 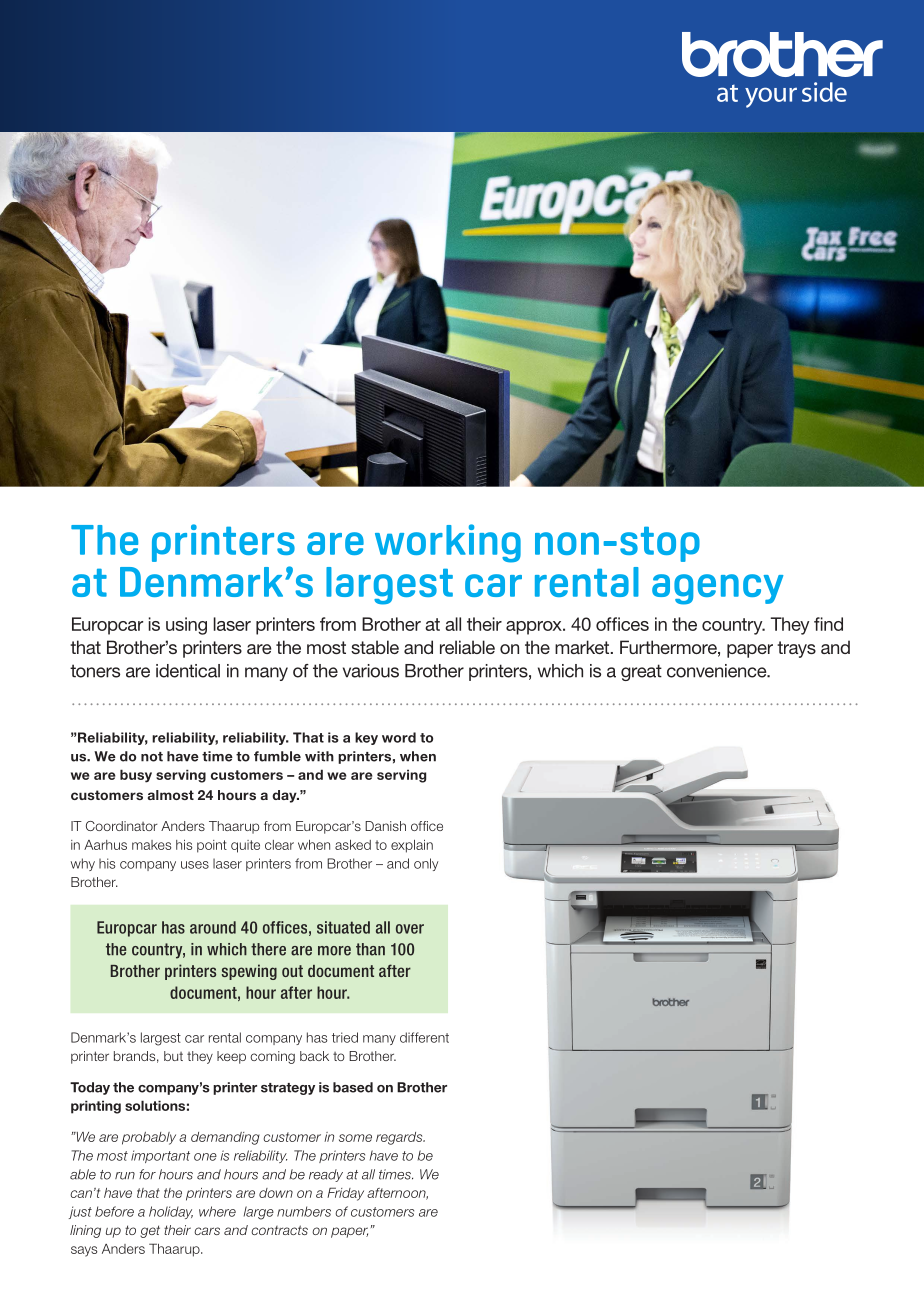 What do you see at coordinates (717, 589) in the image?
I see `agency` at bounding box center [717, 589].
